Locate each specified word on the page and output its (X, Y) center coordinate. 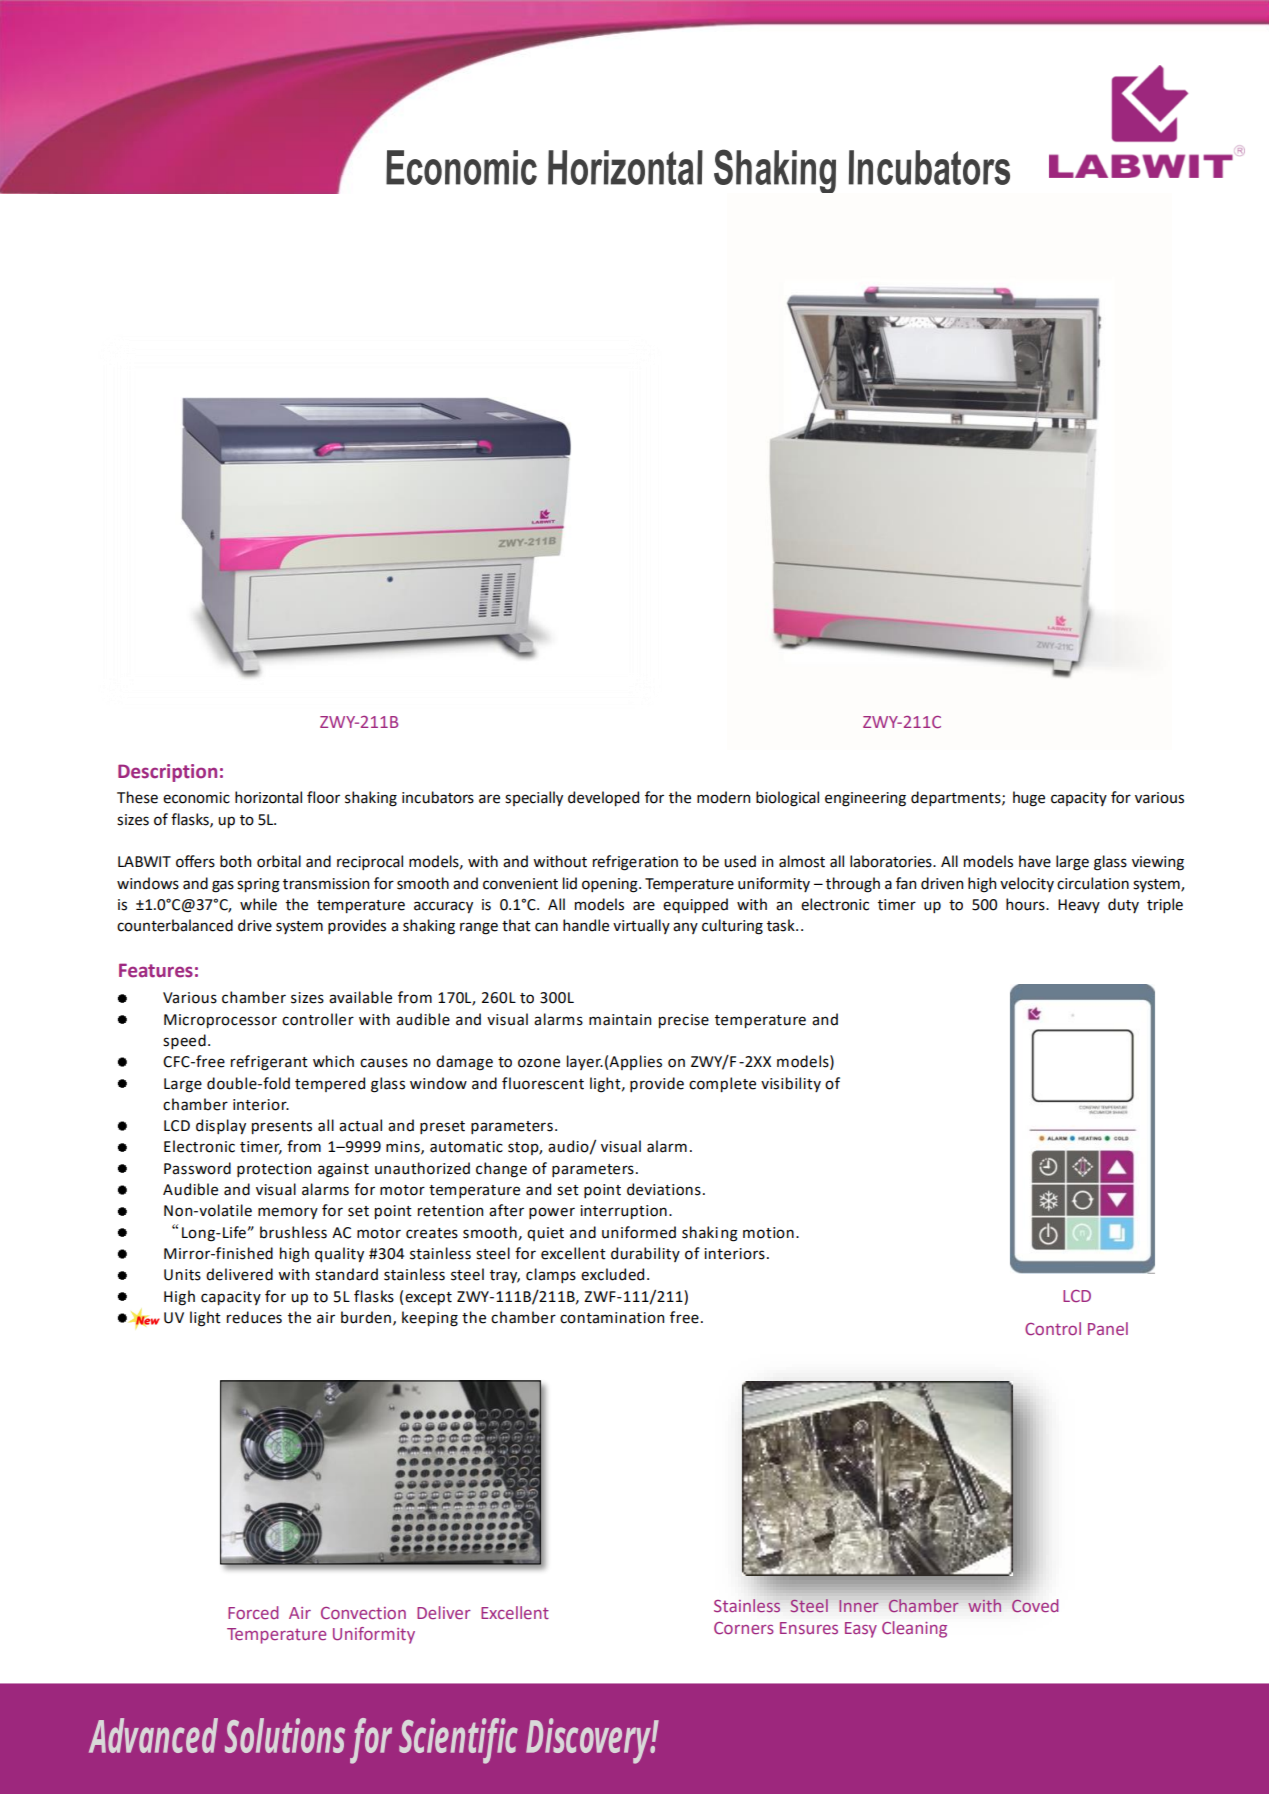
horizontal (268, 797)
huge (1029, 799)
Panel (1108, 1328)
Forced (253, 1612)
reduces (254, 1317)
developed (603, 798)
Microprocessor (220, 1021)
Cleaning (914, 1629)
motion (768, 1233)
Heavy (1079, 906)
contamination (612, 1318)
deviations (664, 1189)
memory (288, 1213)
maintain (620, 1020)
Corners (744, 1628)
